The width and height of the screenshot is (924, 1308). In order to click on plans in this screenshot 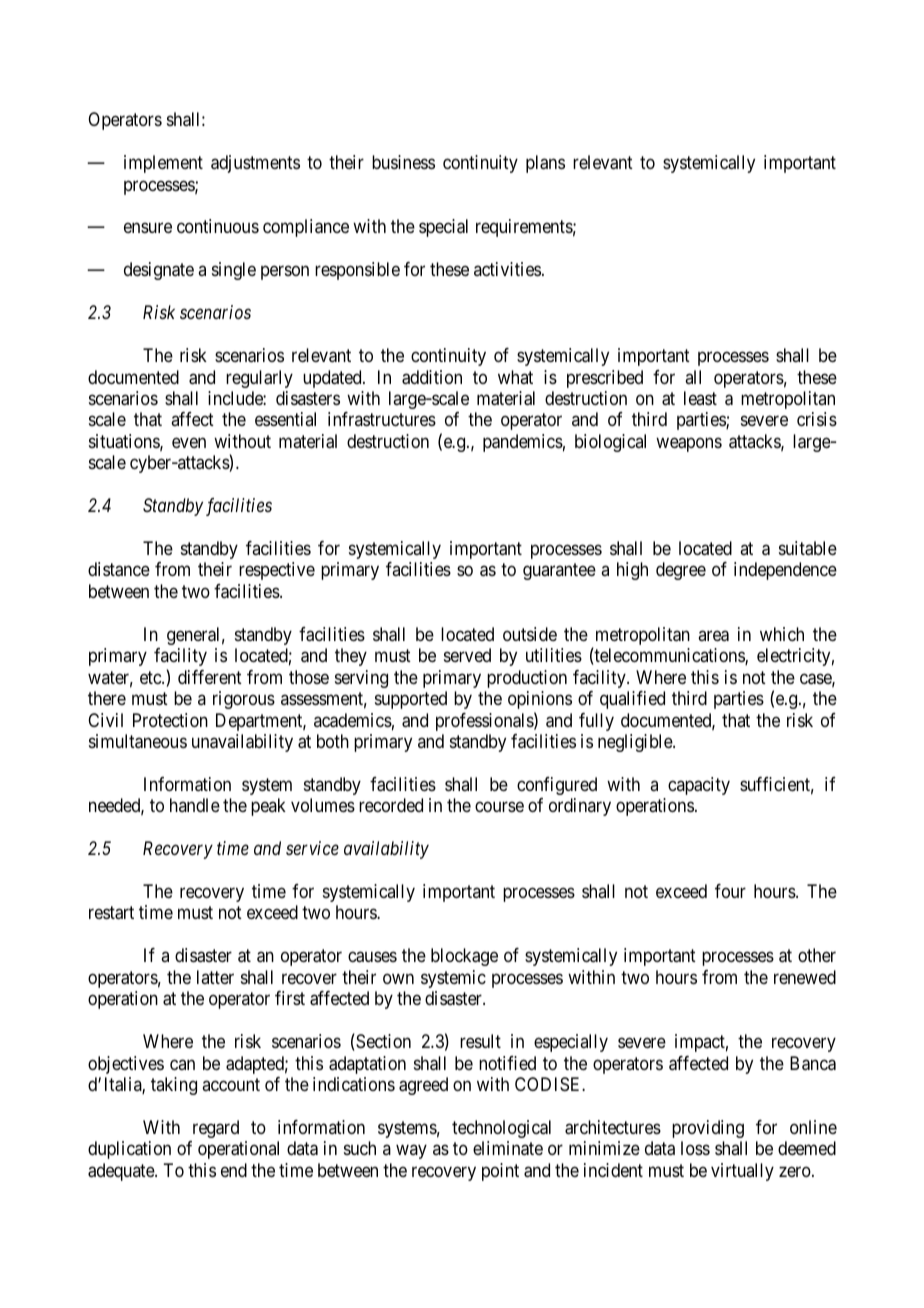, I will do `click(545, 164)`.
